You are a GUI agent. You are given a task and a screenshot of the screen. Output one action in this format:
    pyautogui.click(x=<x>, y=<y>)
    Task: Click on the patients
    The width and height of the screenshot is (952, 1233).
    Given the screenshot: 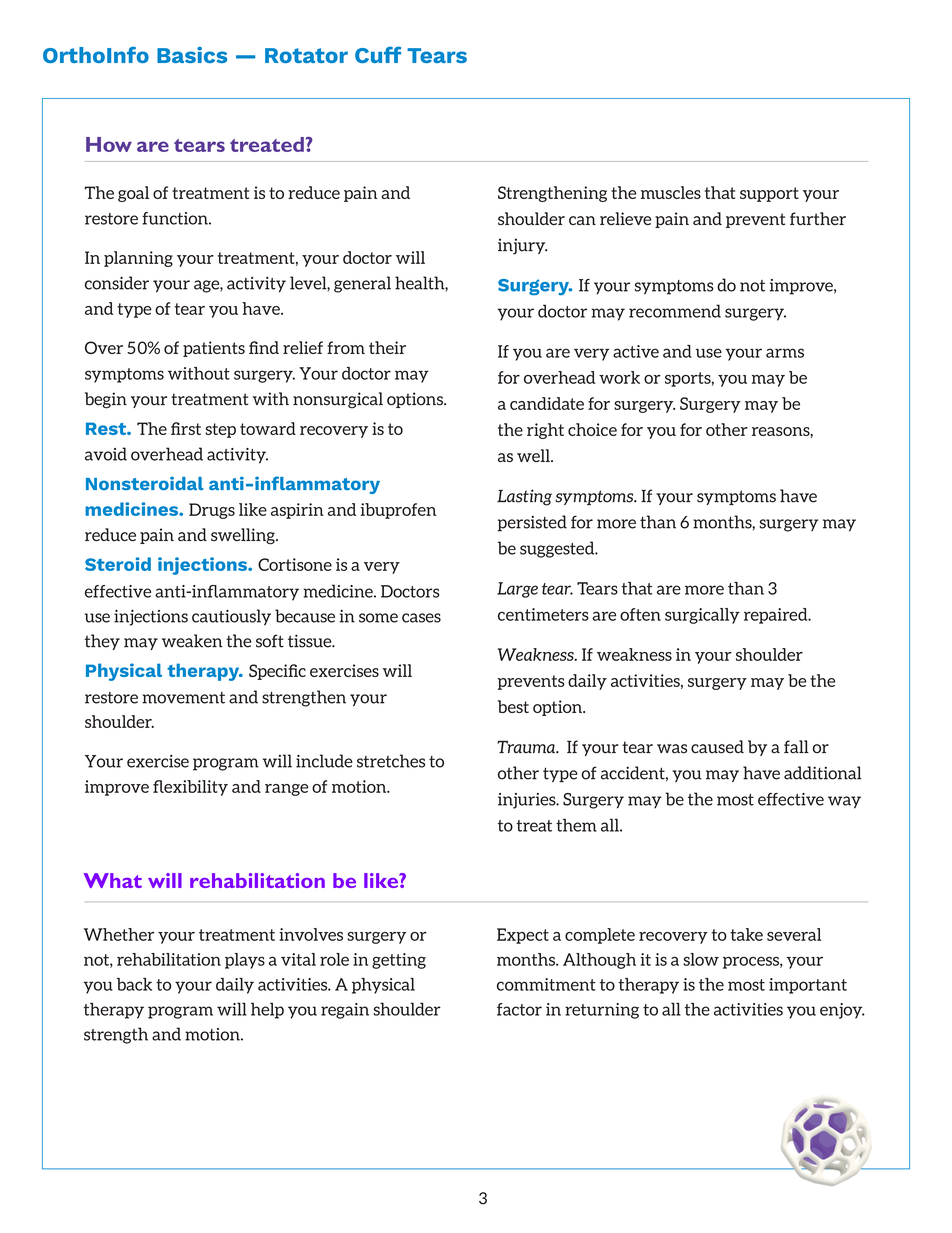 What is the action you would take?
    pyautogui.click(x=214, y=349)
